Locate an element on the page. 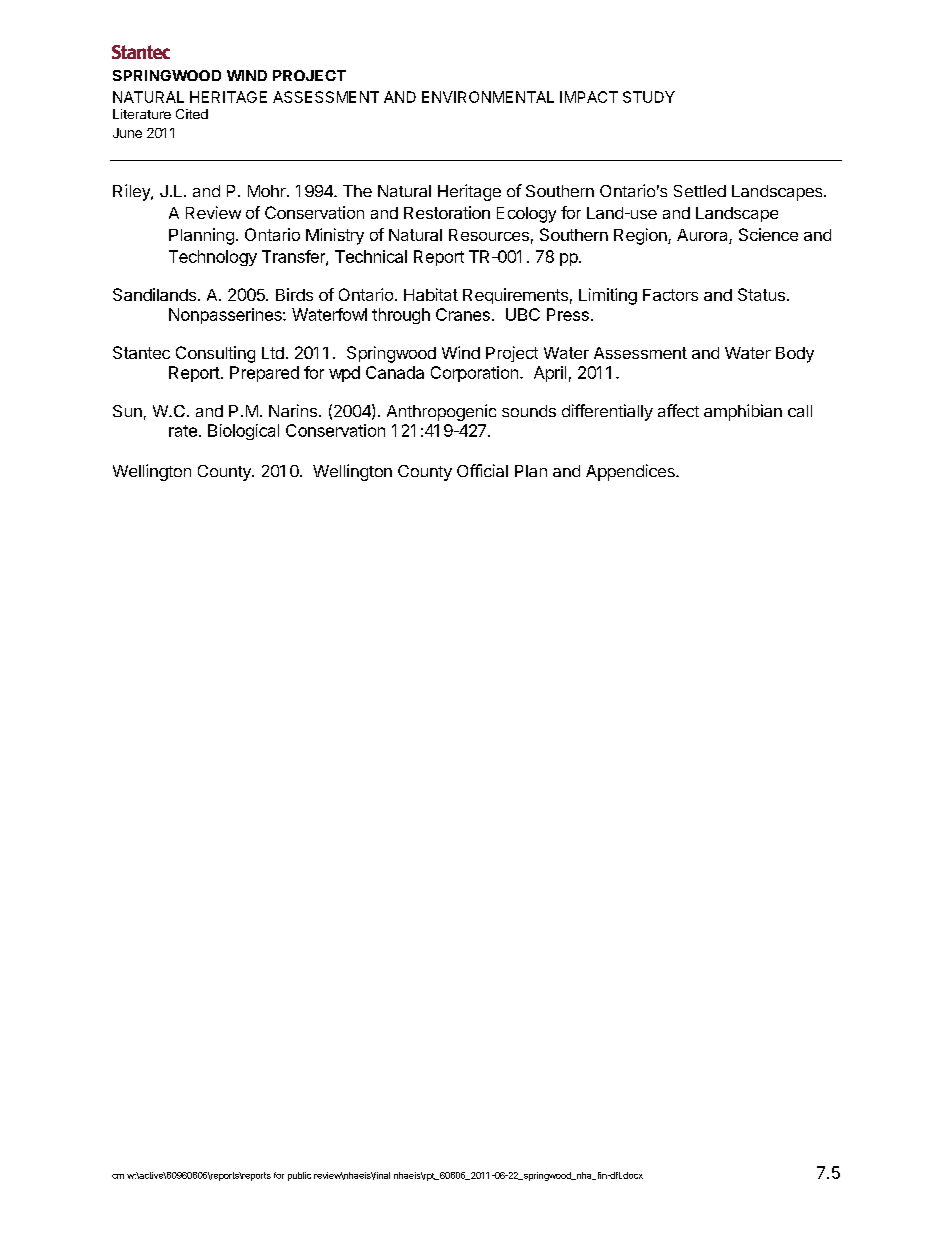 The width and height of the document is (952, 1233). Consulting is located at coordinates (215, 354).
